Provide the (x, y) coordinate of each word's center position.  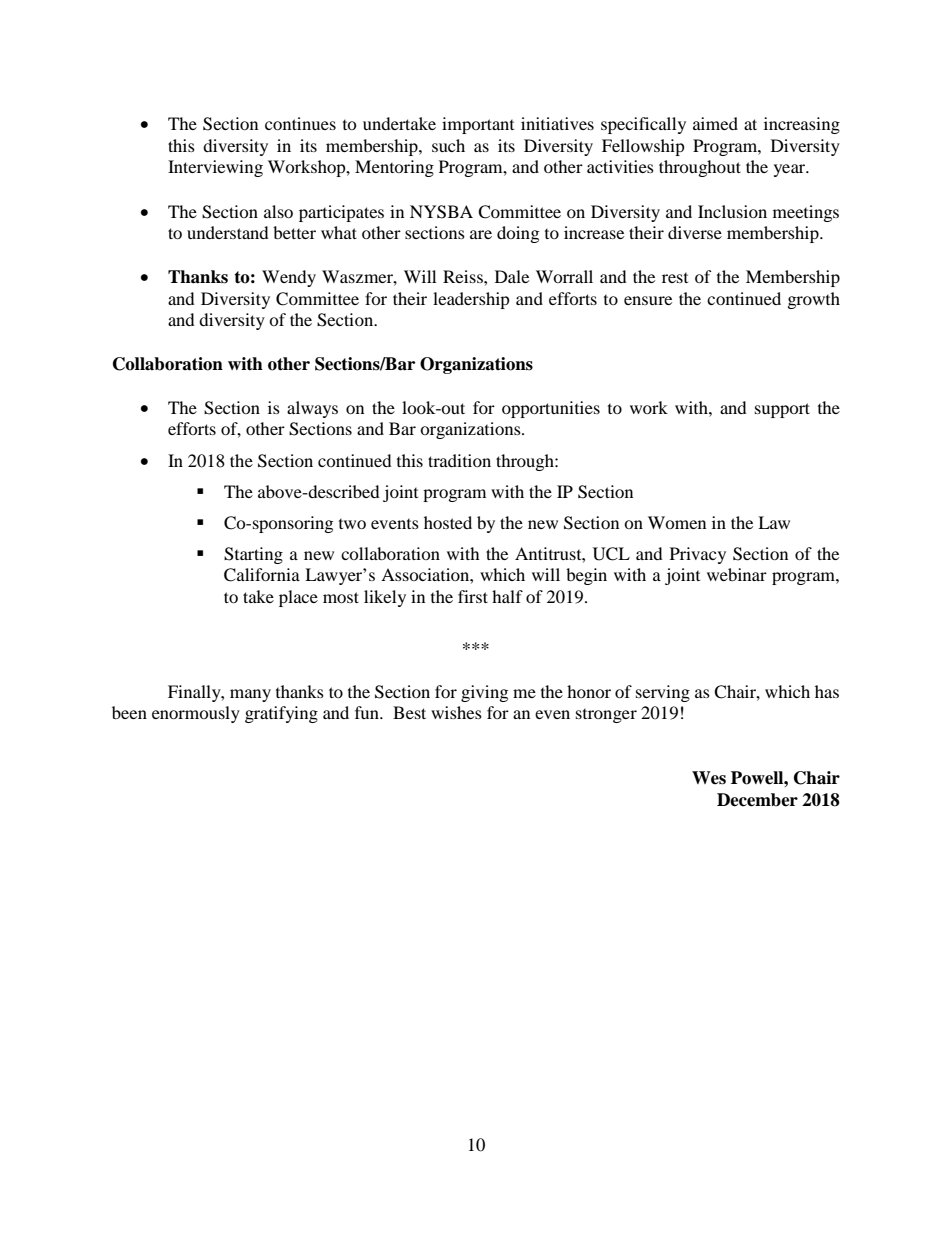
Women (677, 522)
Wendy (289, 278)
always (312, 409)
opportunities (551, 409)
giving (484, 693)
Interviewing (215, 168)
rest (675, 278)
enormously (196, 714)
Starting (253, 555)
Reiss (464, 276)
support (782, 410)
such (448, 145)
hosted (448, 522)
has (827, 691)
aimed (715, 123)
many (250, 695)
